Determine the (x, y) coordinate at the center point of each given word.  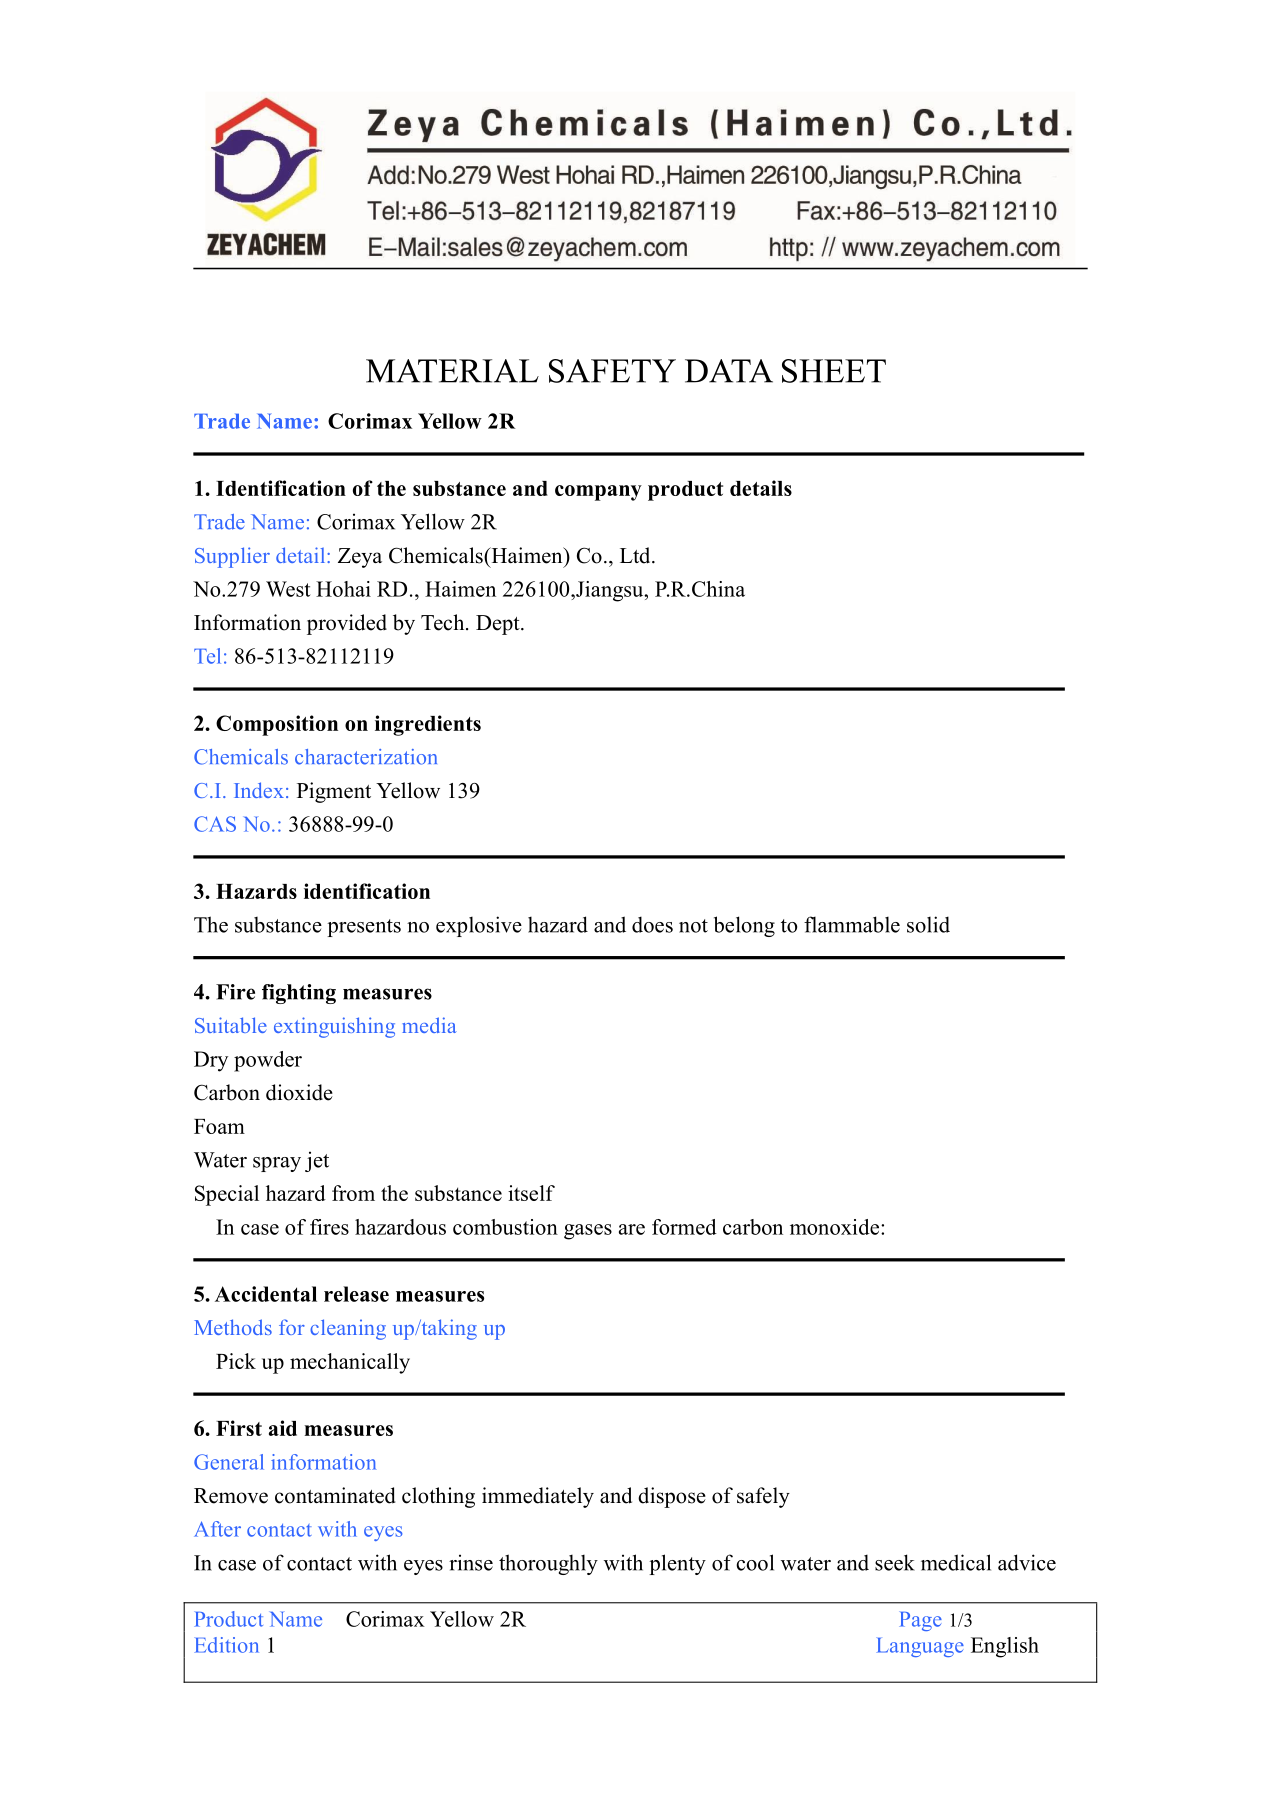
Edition (226, 1645)
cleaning (348, 1329)
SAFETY (612, 371)
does (652, 924)
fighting (299, 994)
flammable (852, 924)
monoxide (836, 1227)
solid (928, 924)
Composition (277, 725)
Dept (499, 625)
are (632, 1229)
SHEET (834, 371)
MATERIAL (452, 371)
